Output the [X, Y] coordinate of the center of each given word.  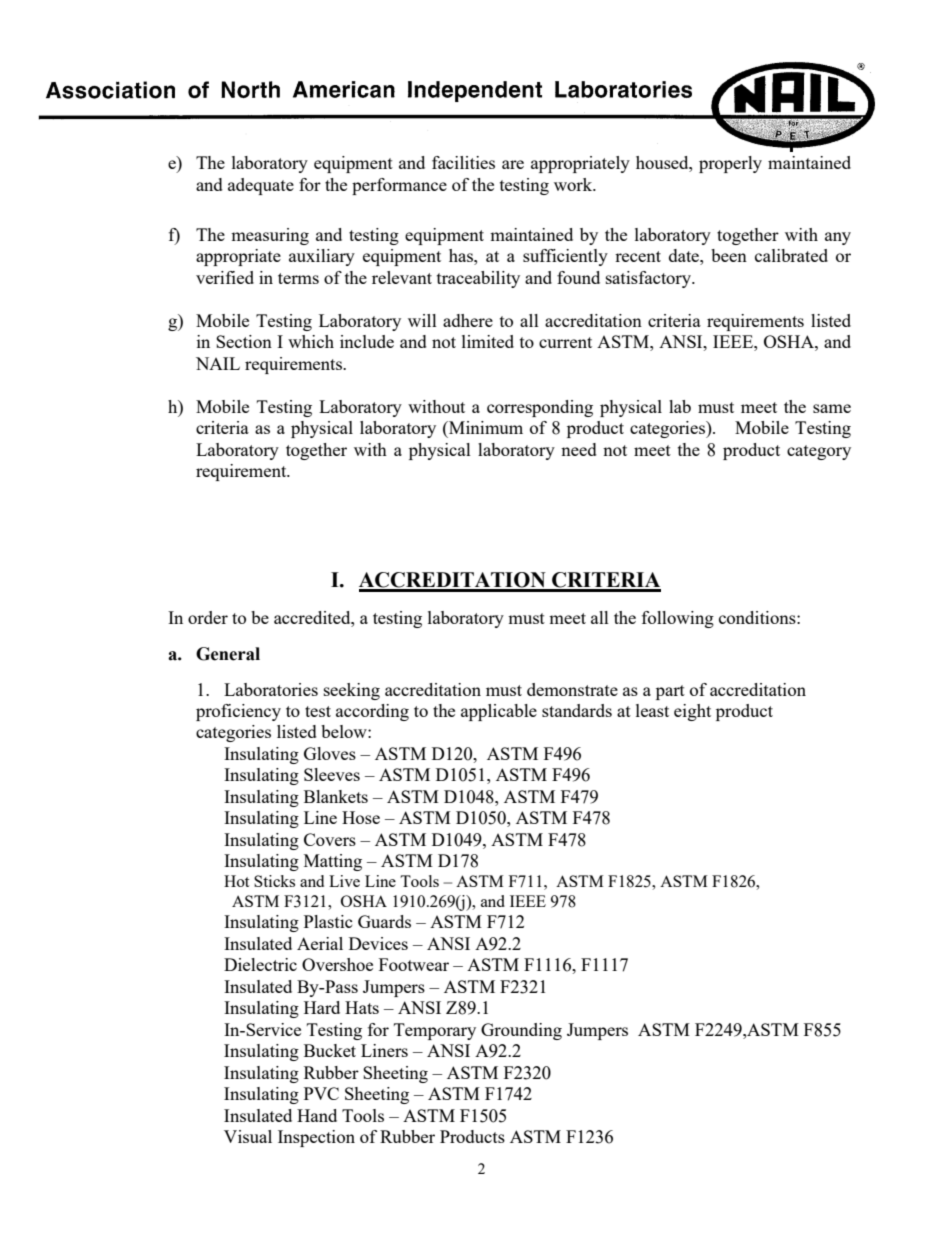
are [513, 164]
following [678, 619]
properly [730, 164]
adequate [261, 186]
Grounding [521, 1031]
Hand [317, 1115]
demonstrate [572, 689]
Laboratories [271, 689]
